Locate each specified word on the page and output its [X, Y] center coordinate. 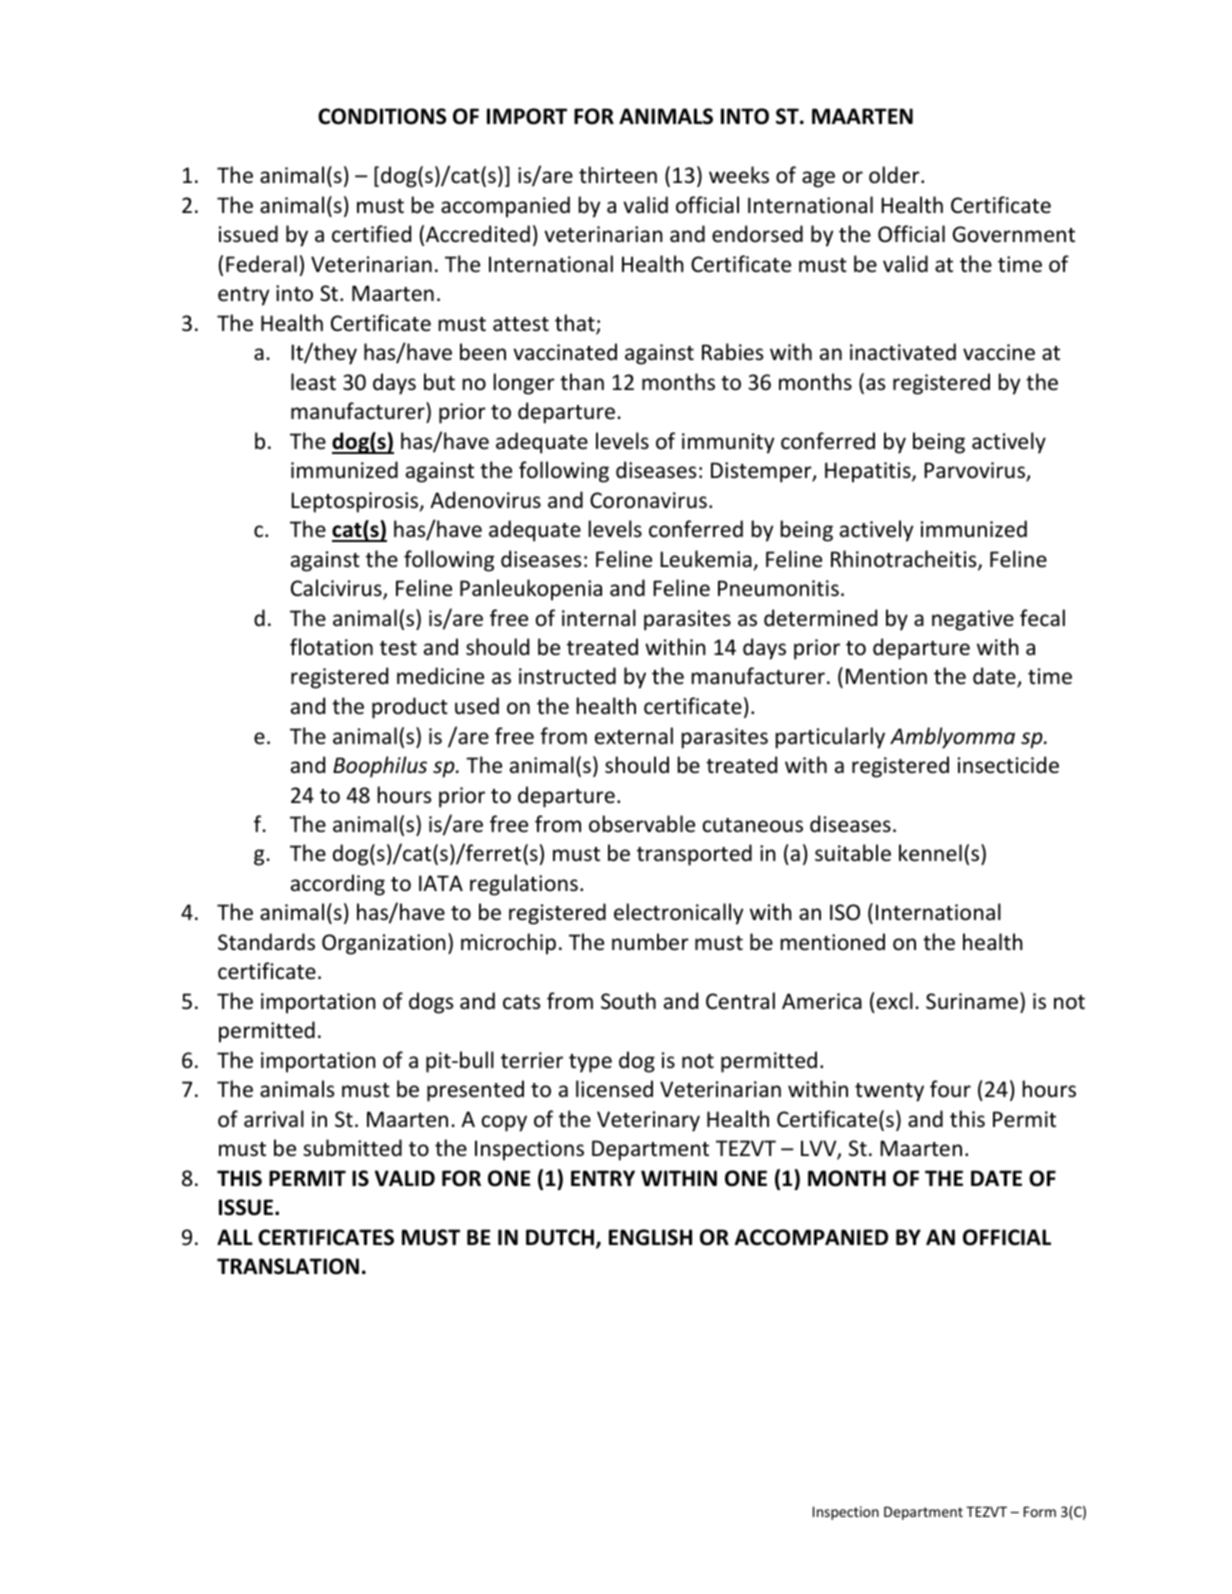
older [895, 175]
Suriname [972, 1001]
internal [599, 618]
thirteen [618, 175]
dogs [431, 1003]
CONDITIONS [382, 116]
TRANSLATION [288, 1266]
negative [973, 620]
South [628, 1001]
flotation [331, 647]
